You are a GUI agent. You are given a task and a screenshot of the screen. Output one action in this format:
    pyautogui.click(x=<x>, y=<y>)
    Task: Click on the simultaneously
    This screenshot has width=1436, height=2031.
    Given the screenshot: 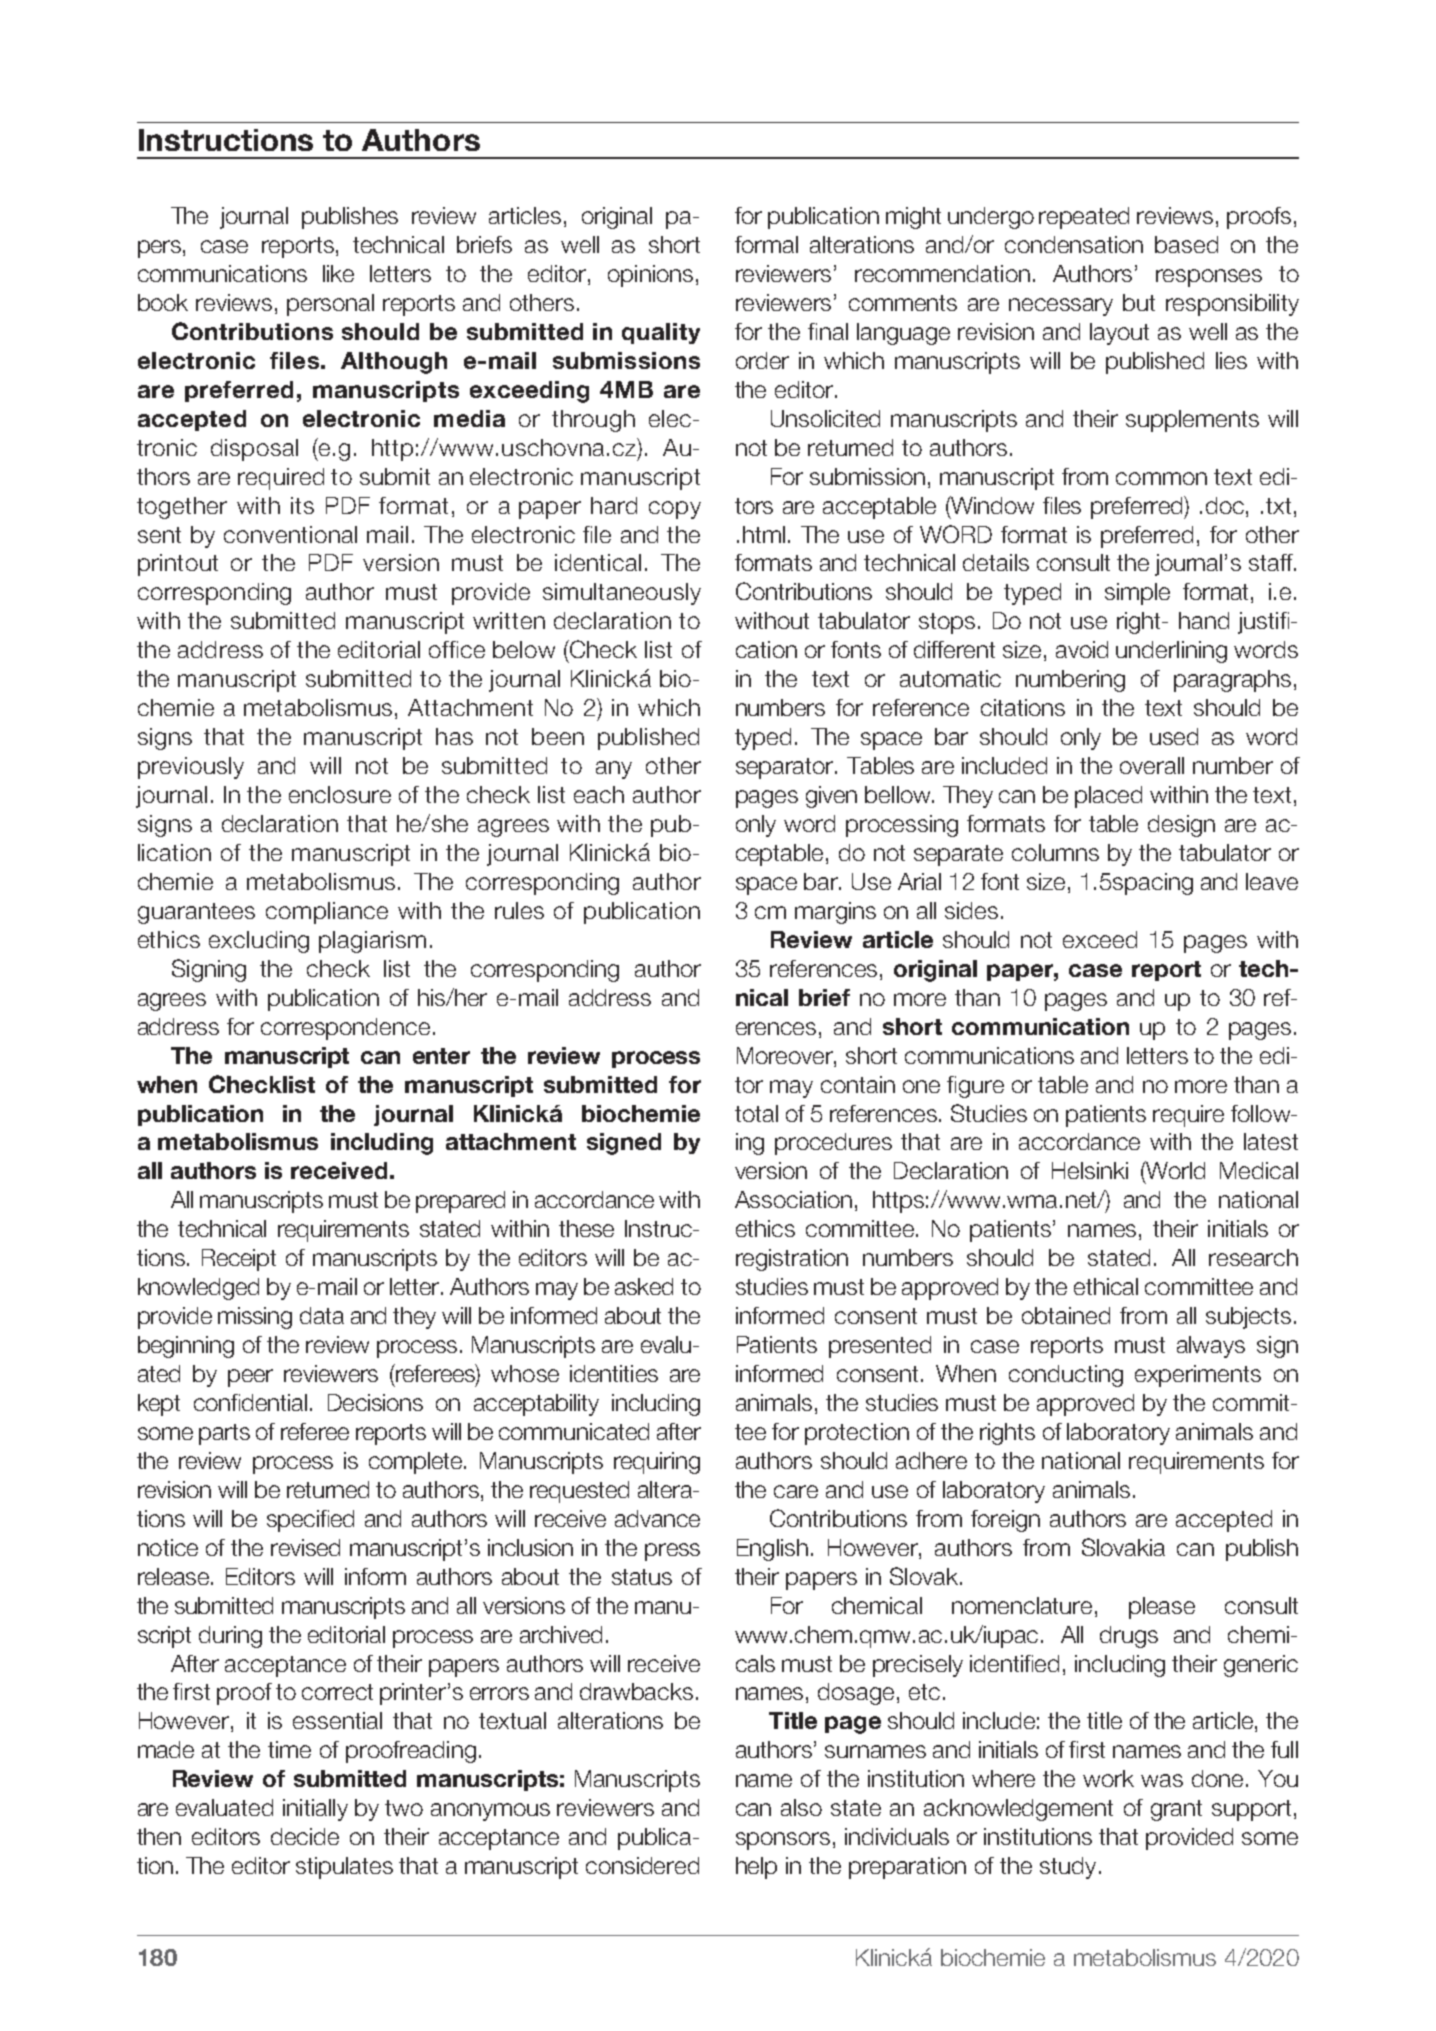 What is the action you would take?
    pyautogui.click(x=622, y=594)
